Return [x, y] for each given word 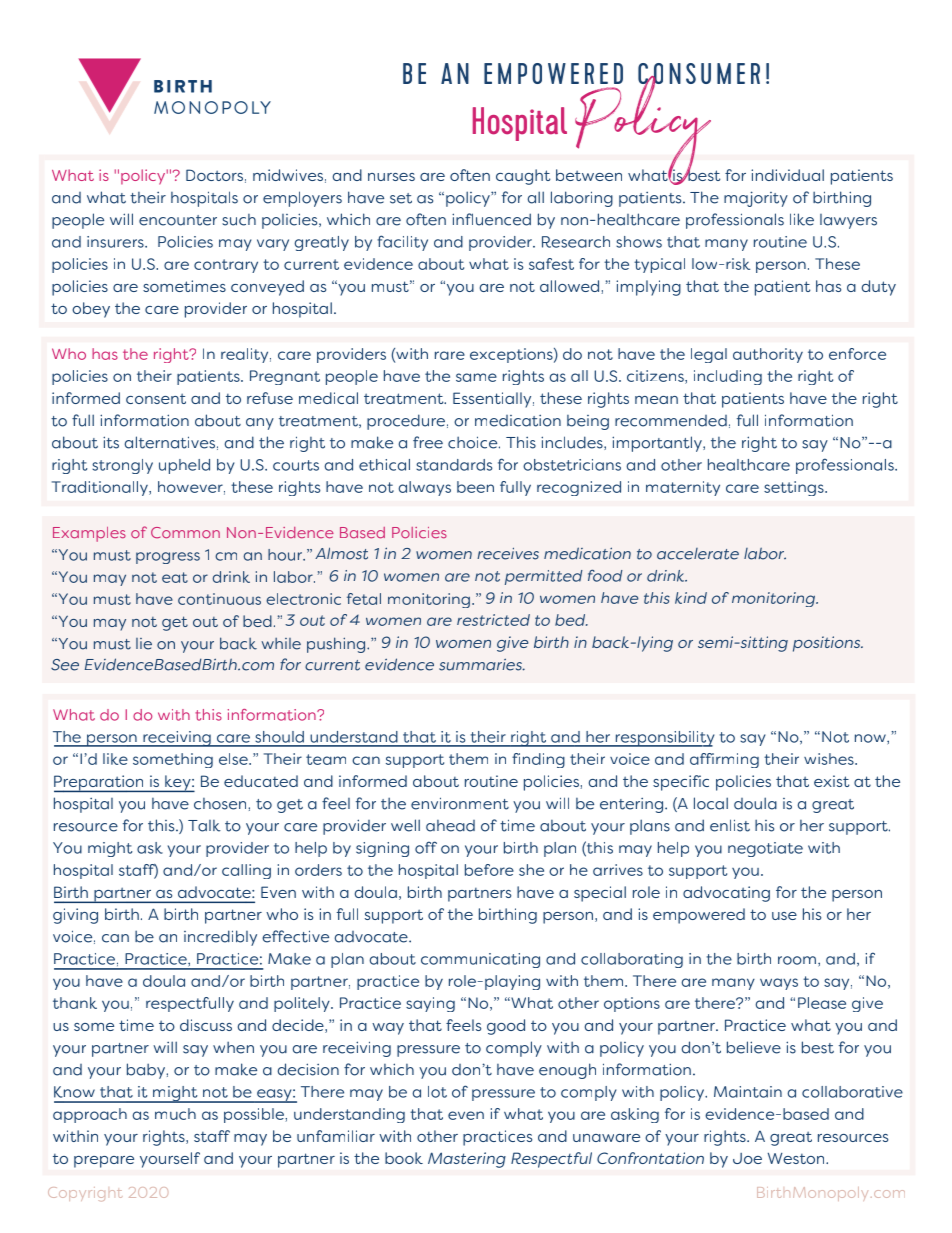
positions [828, 644]
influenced [491, 219]
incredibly [220, 938]
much [175, 1114]
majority [756, 199]
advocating [726, 894]
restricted [493, 620]
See [65, 665]
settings [795, 488]
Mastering [467, 1160]
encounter [178, 220]
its [111, 442]
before [489, 870]
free [428, 442]
